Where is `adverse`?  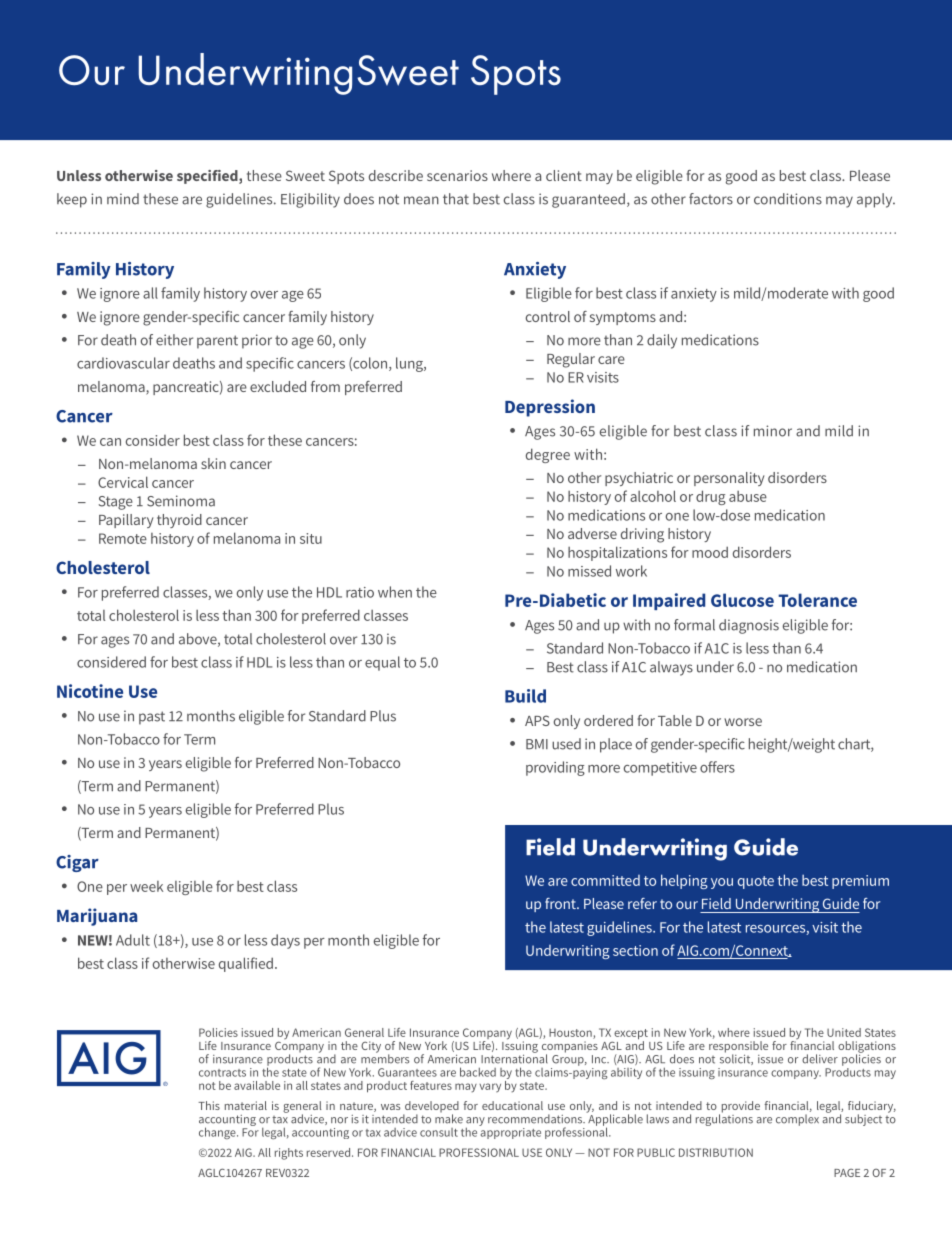 adverse is located at coordinates (592, 533).
